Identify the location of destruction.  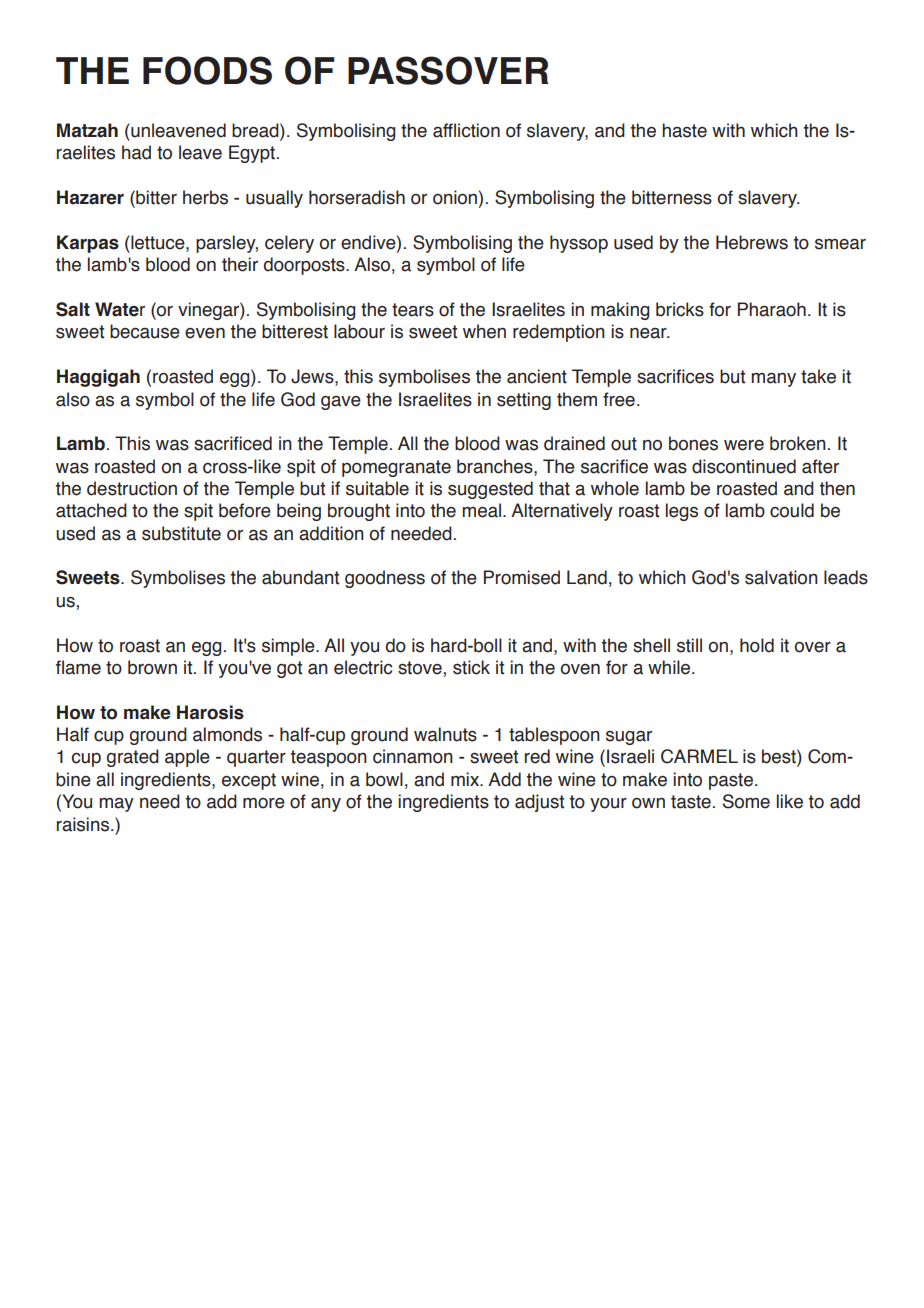
(132, 488).
